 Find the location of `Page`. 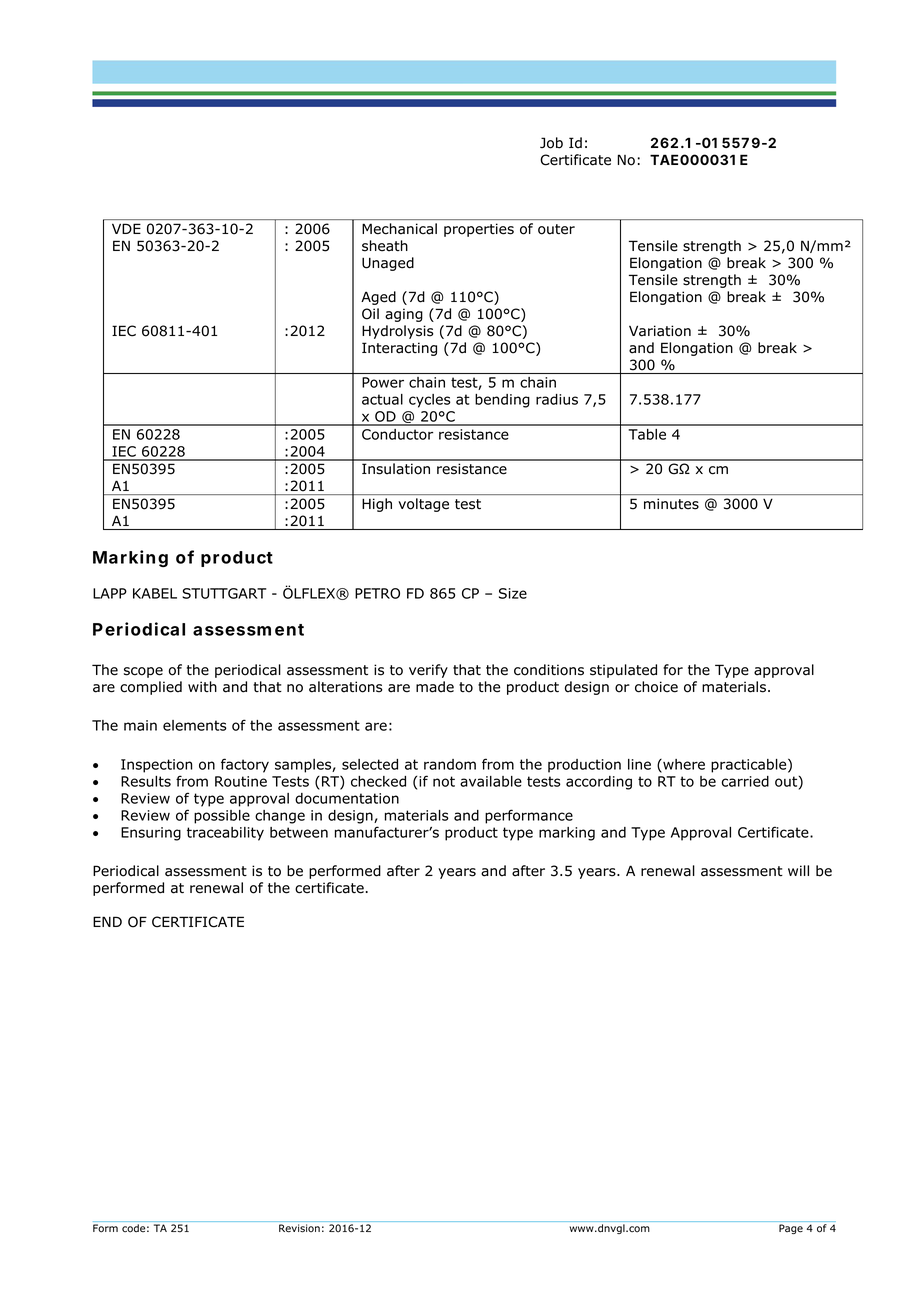

Page is located at coordinates (791, 1229).
